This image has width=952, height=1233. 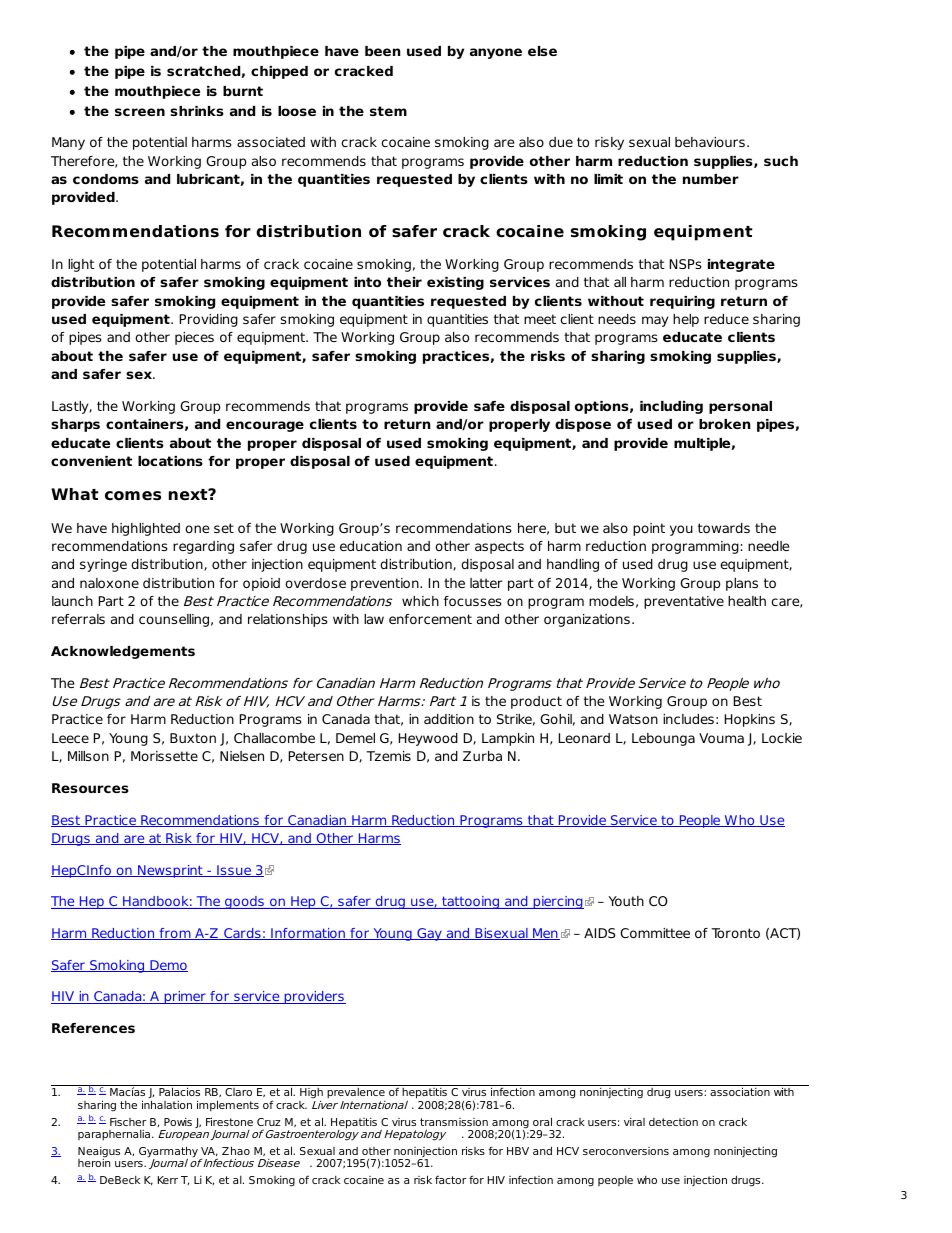 What do you see at coordinates (684, 602) in the image?
I see `preventative` at bounding box center [684, 602].
